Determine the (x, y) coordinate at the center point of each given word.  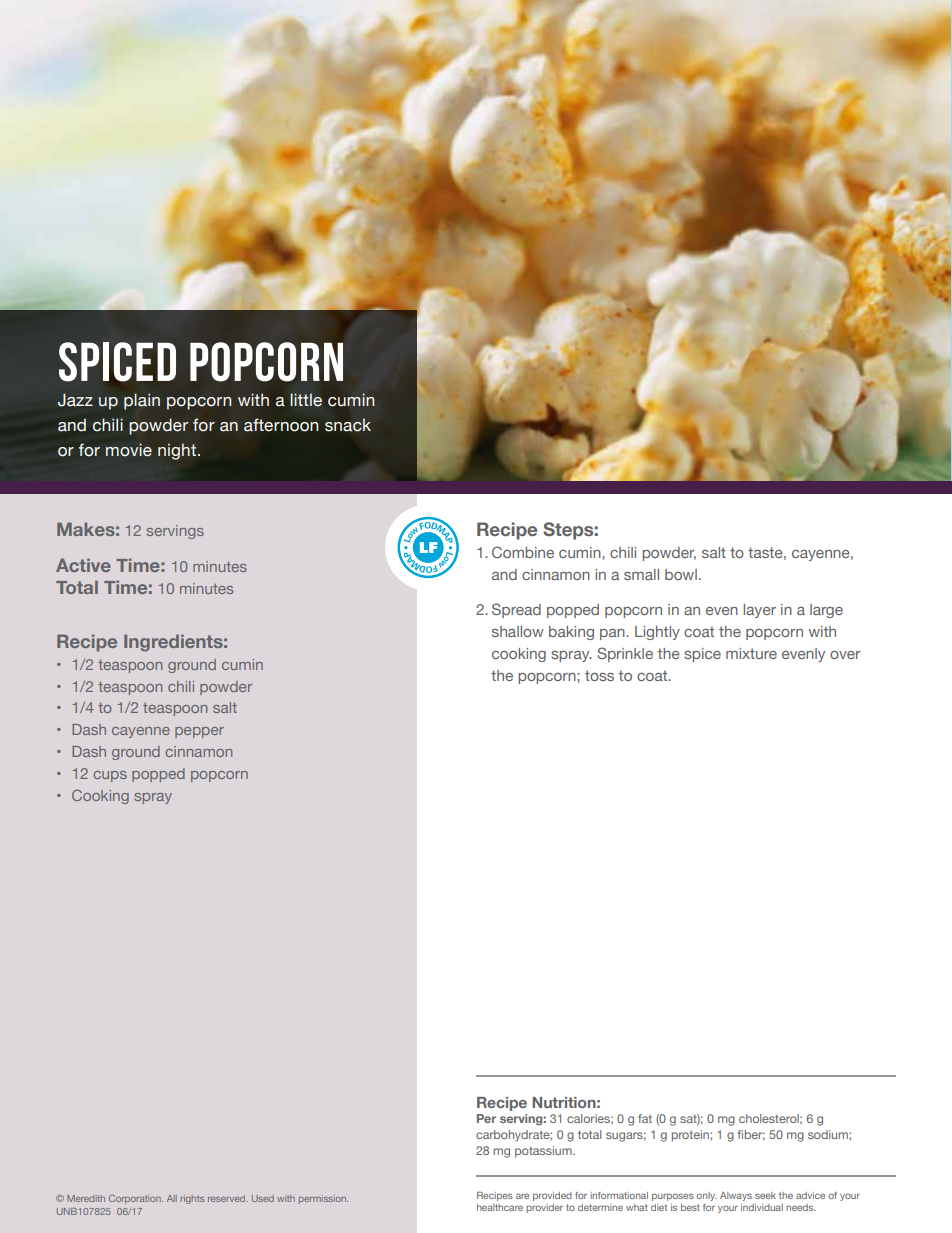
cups (110, 776)
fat (645, 1118)
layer (759, 611)
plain (142, 401)
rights (192, 1199)
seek (765, 1195)
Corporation (136, 1199)
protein (691, 1136)
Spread (516, 610)
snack (348, 425)
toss (599, 675)
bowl (681, 574)
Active (83, 565)
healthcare (500, 1207)
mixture (751, 653)
